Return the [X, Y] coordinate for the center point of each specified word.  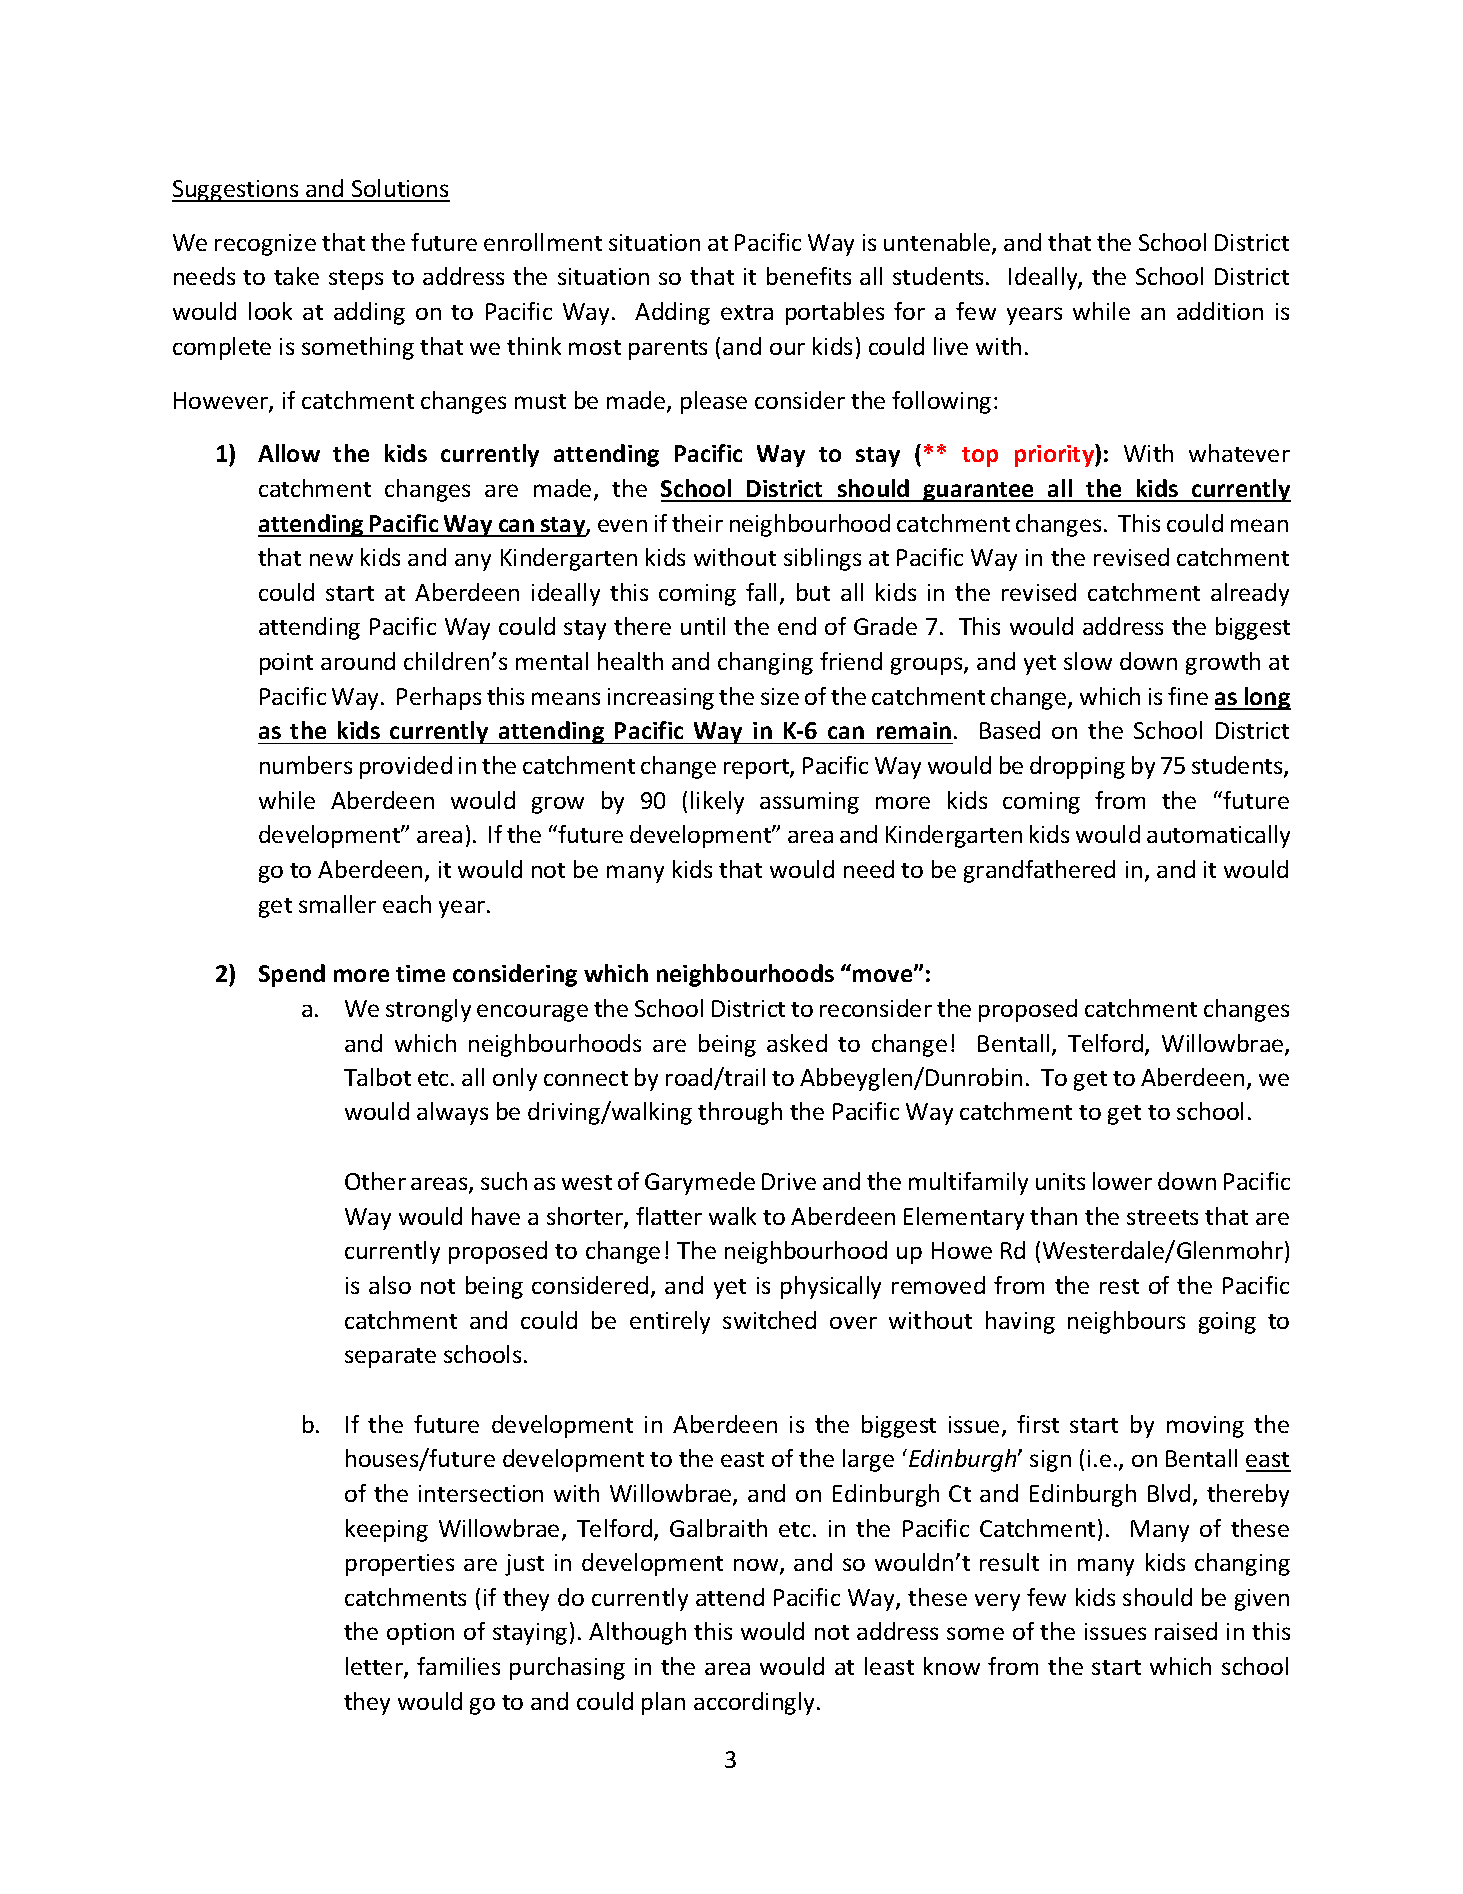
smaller [337, 904]
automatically [1218, 836]
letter [375, 1667]
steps [356, 280]
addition [1220, 311]
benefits [809, 276]
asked [797, 1043]
